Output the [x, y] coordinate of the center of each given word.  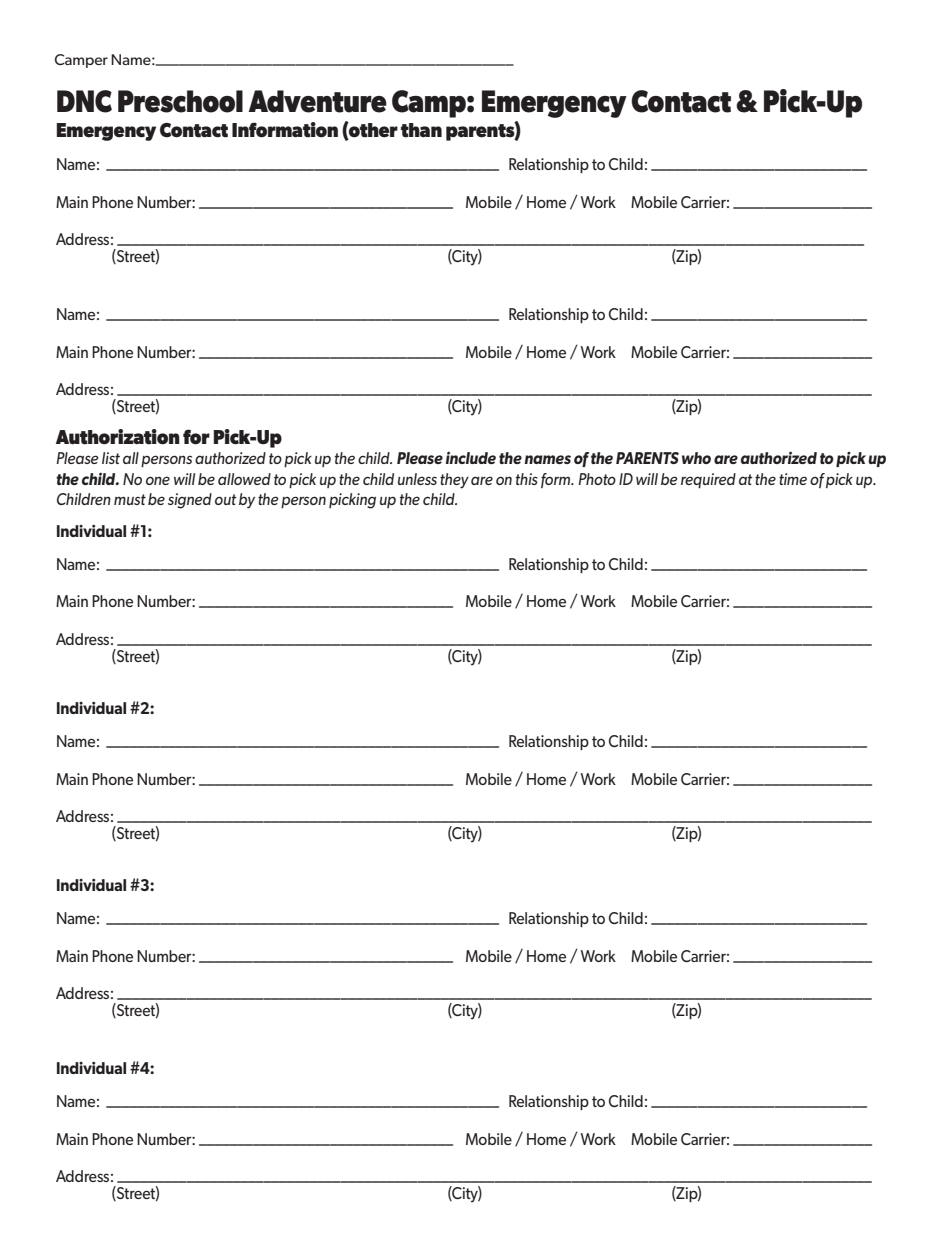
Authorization [118, 437]
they [454, 481]
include [471, 458]
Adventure [317, 101]
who [696, 458]
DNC [84, 101]
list [111, 458]
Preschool [180, 101]
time [793, 479]
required [708, 480]
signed [190, 501]
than [421, 130]
